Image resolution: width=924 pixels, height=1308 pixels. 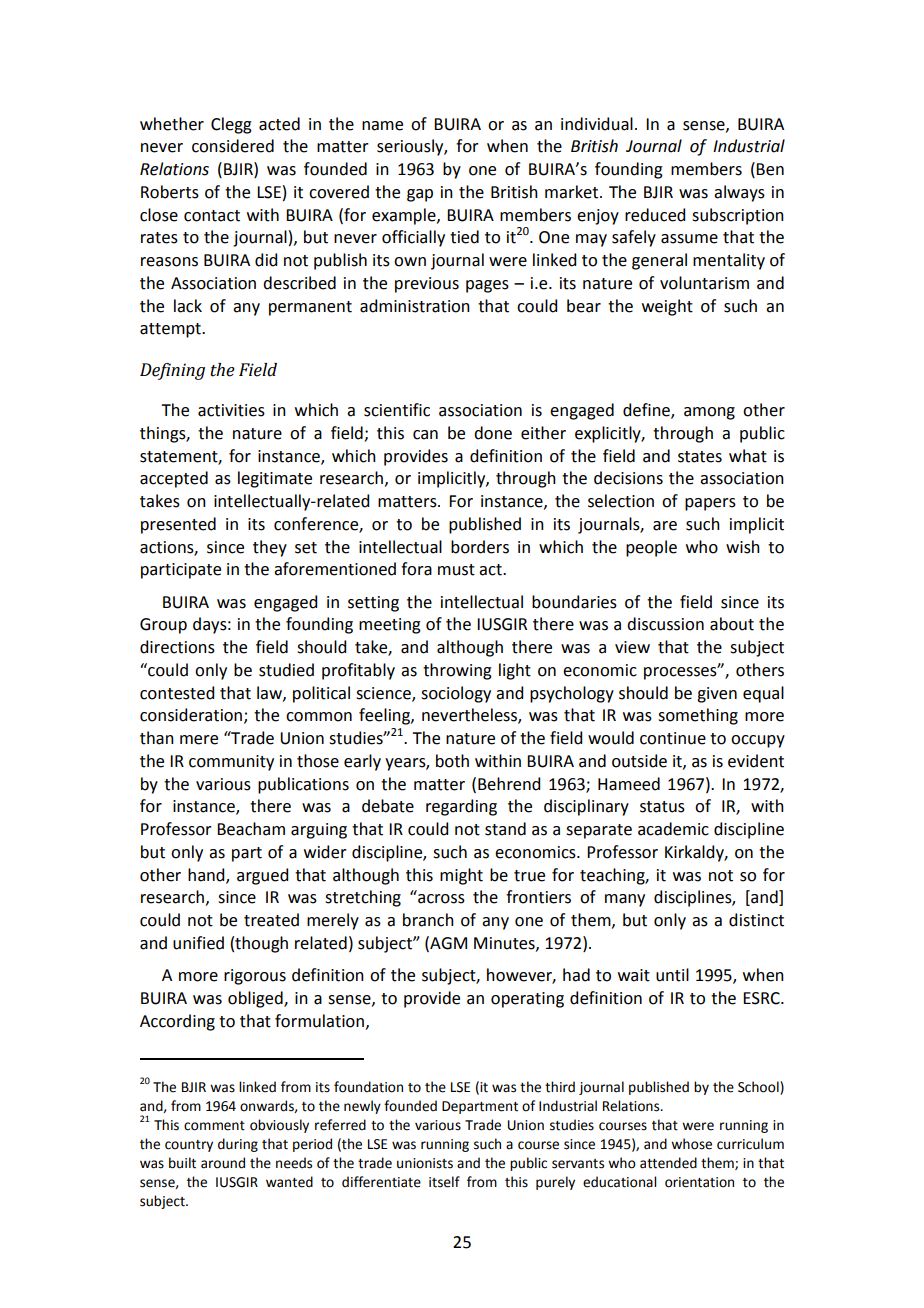 I want to click on directions, so click(x=177, y=647).
